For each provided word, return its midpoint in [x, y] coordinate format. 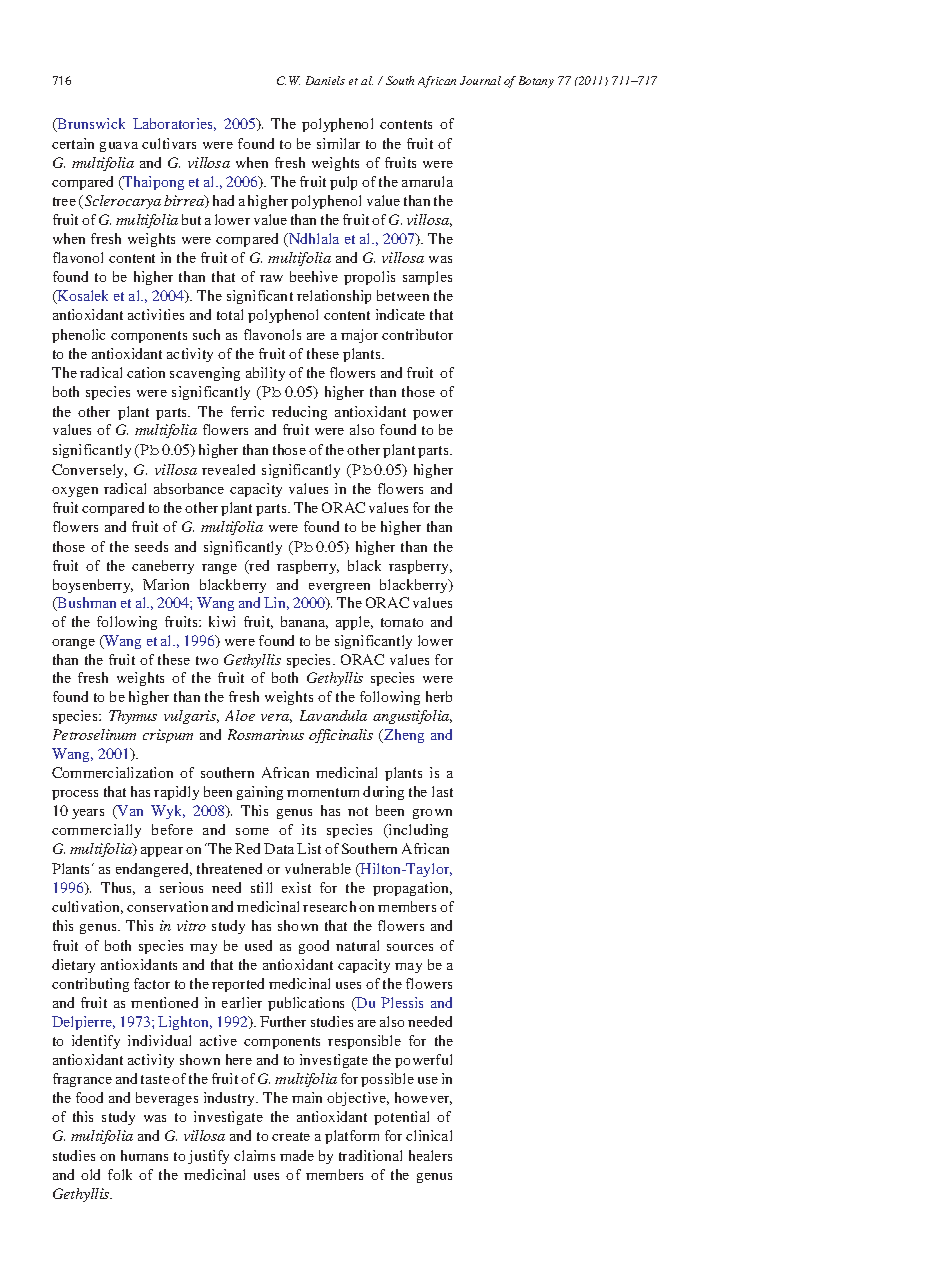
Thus [118, 888]
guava [119, 147]
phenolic [78, 336]
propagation [412, 889]
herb [439, 696]
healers [430, 1155]
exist [296, 887]
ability [265, 374]
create [291, 1136]
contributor [417, 334]
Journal [480, 80]
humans [144, 1155]
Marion [166, 584]
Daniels [325, 80]
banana [304, 622]
